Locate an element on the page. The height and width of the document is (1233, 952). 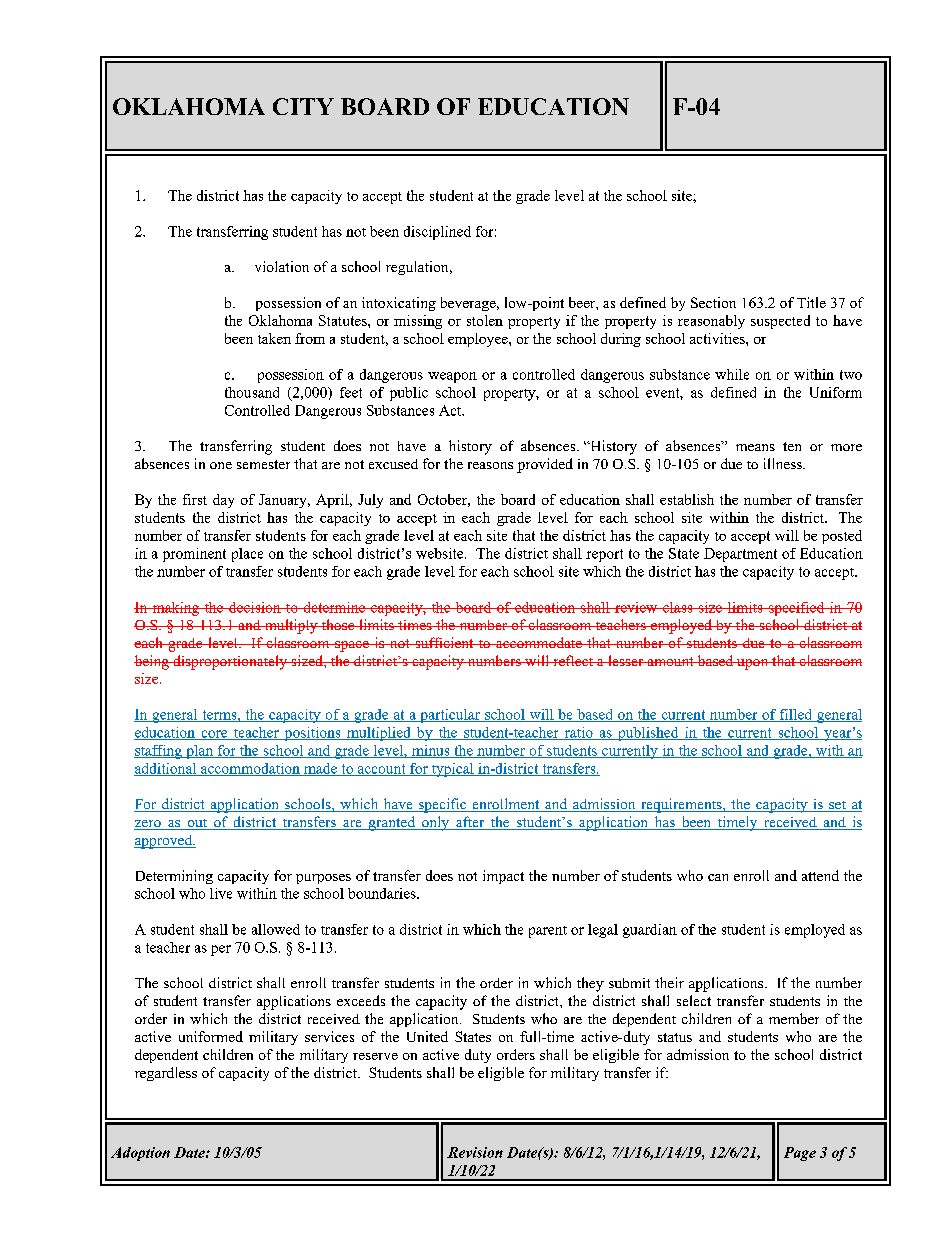
Title is located at coordinates (811, 302).
